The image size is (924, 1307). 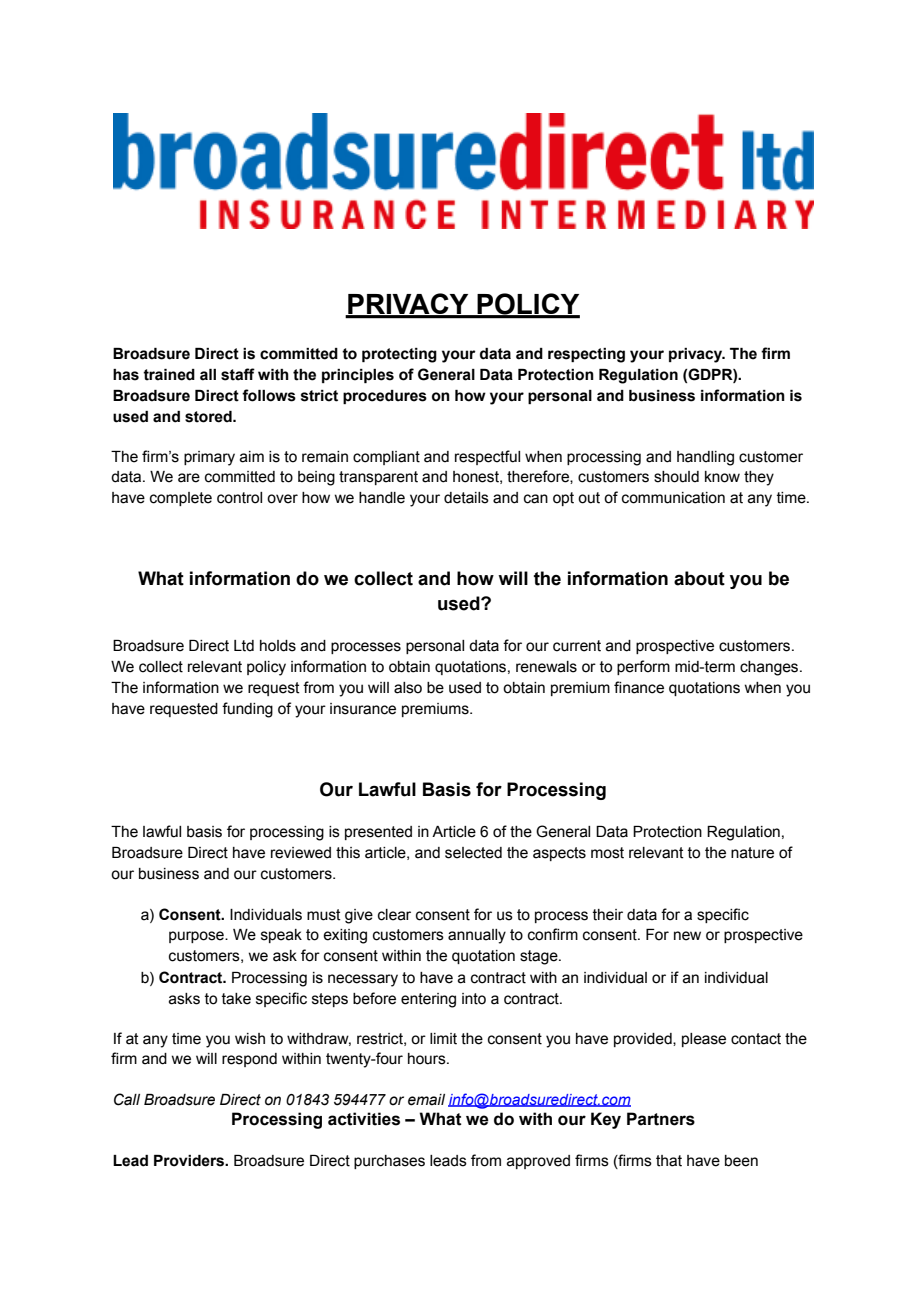 I want to click on respecting, so click(x=586, y=355).
